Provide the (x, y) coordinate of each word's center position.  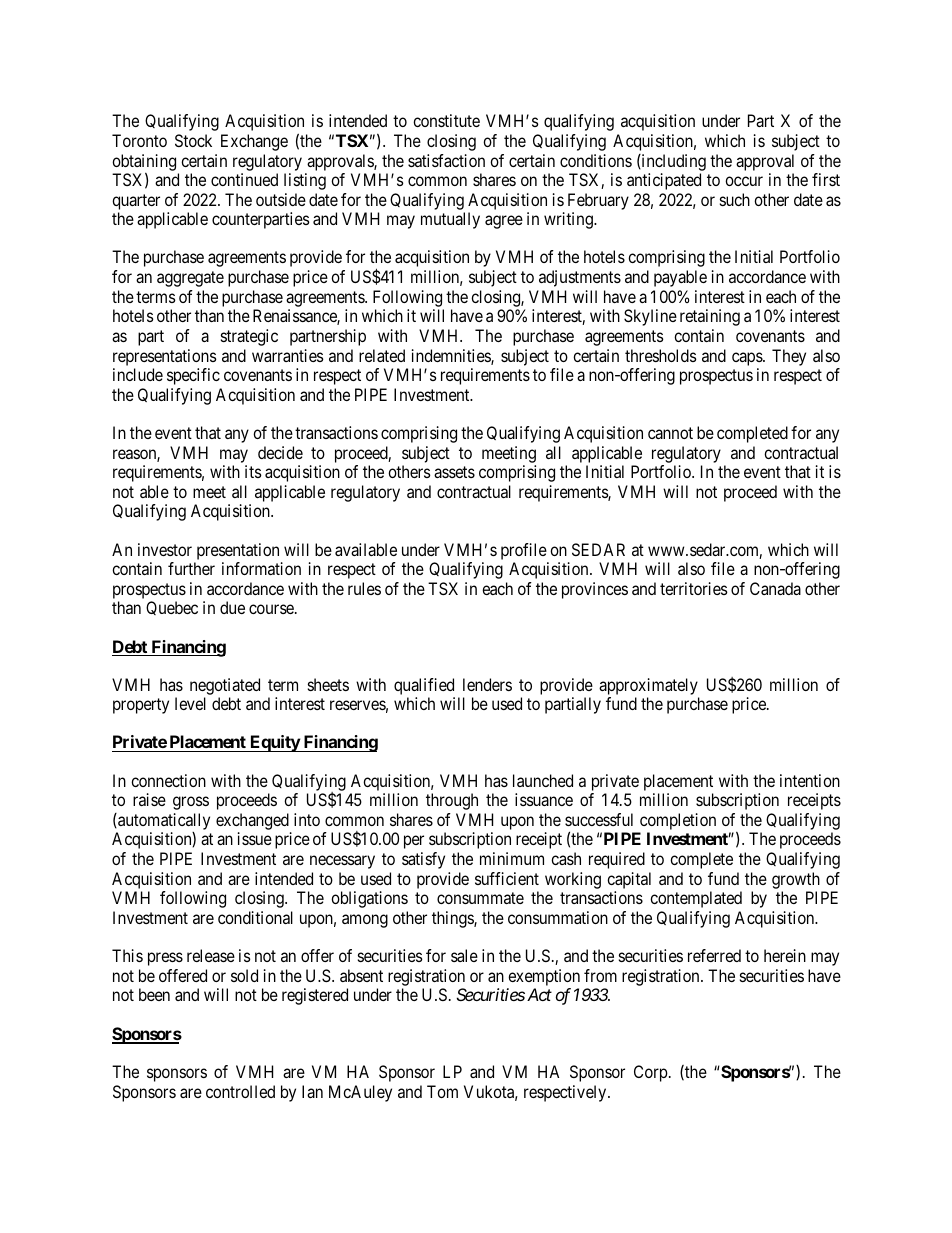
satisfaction (446, 160)
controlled (240, 1091)
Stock (193, 140)
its (253, 471)
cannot (670, 433)
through (452, 801)
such (735, 199)
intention (810, 780)
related (382, 355)
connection (168, 780)
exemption (544, 977)
